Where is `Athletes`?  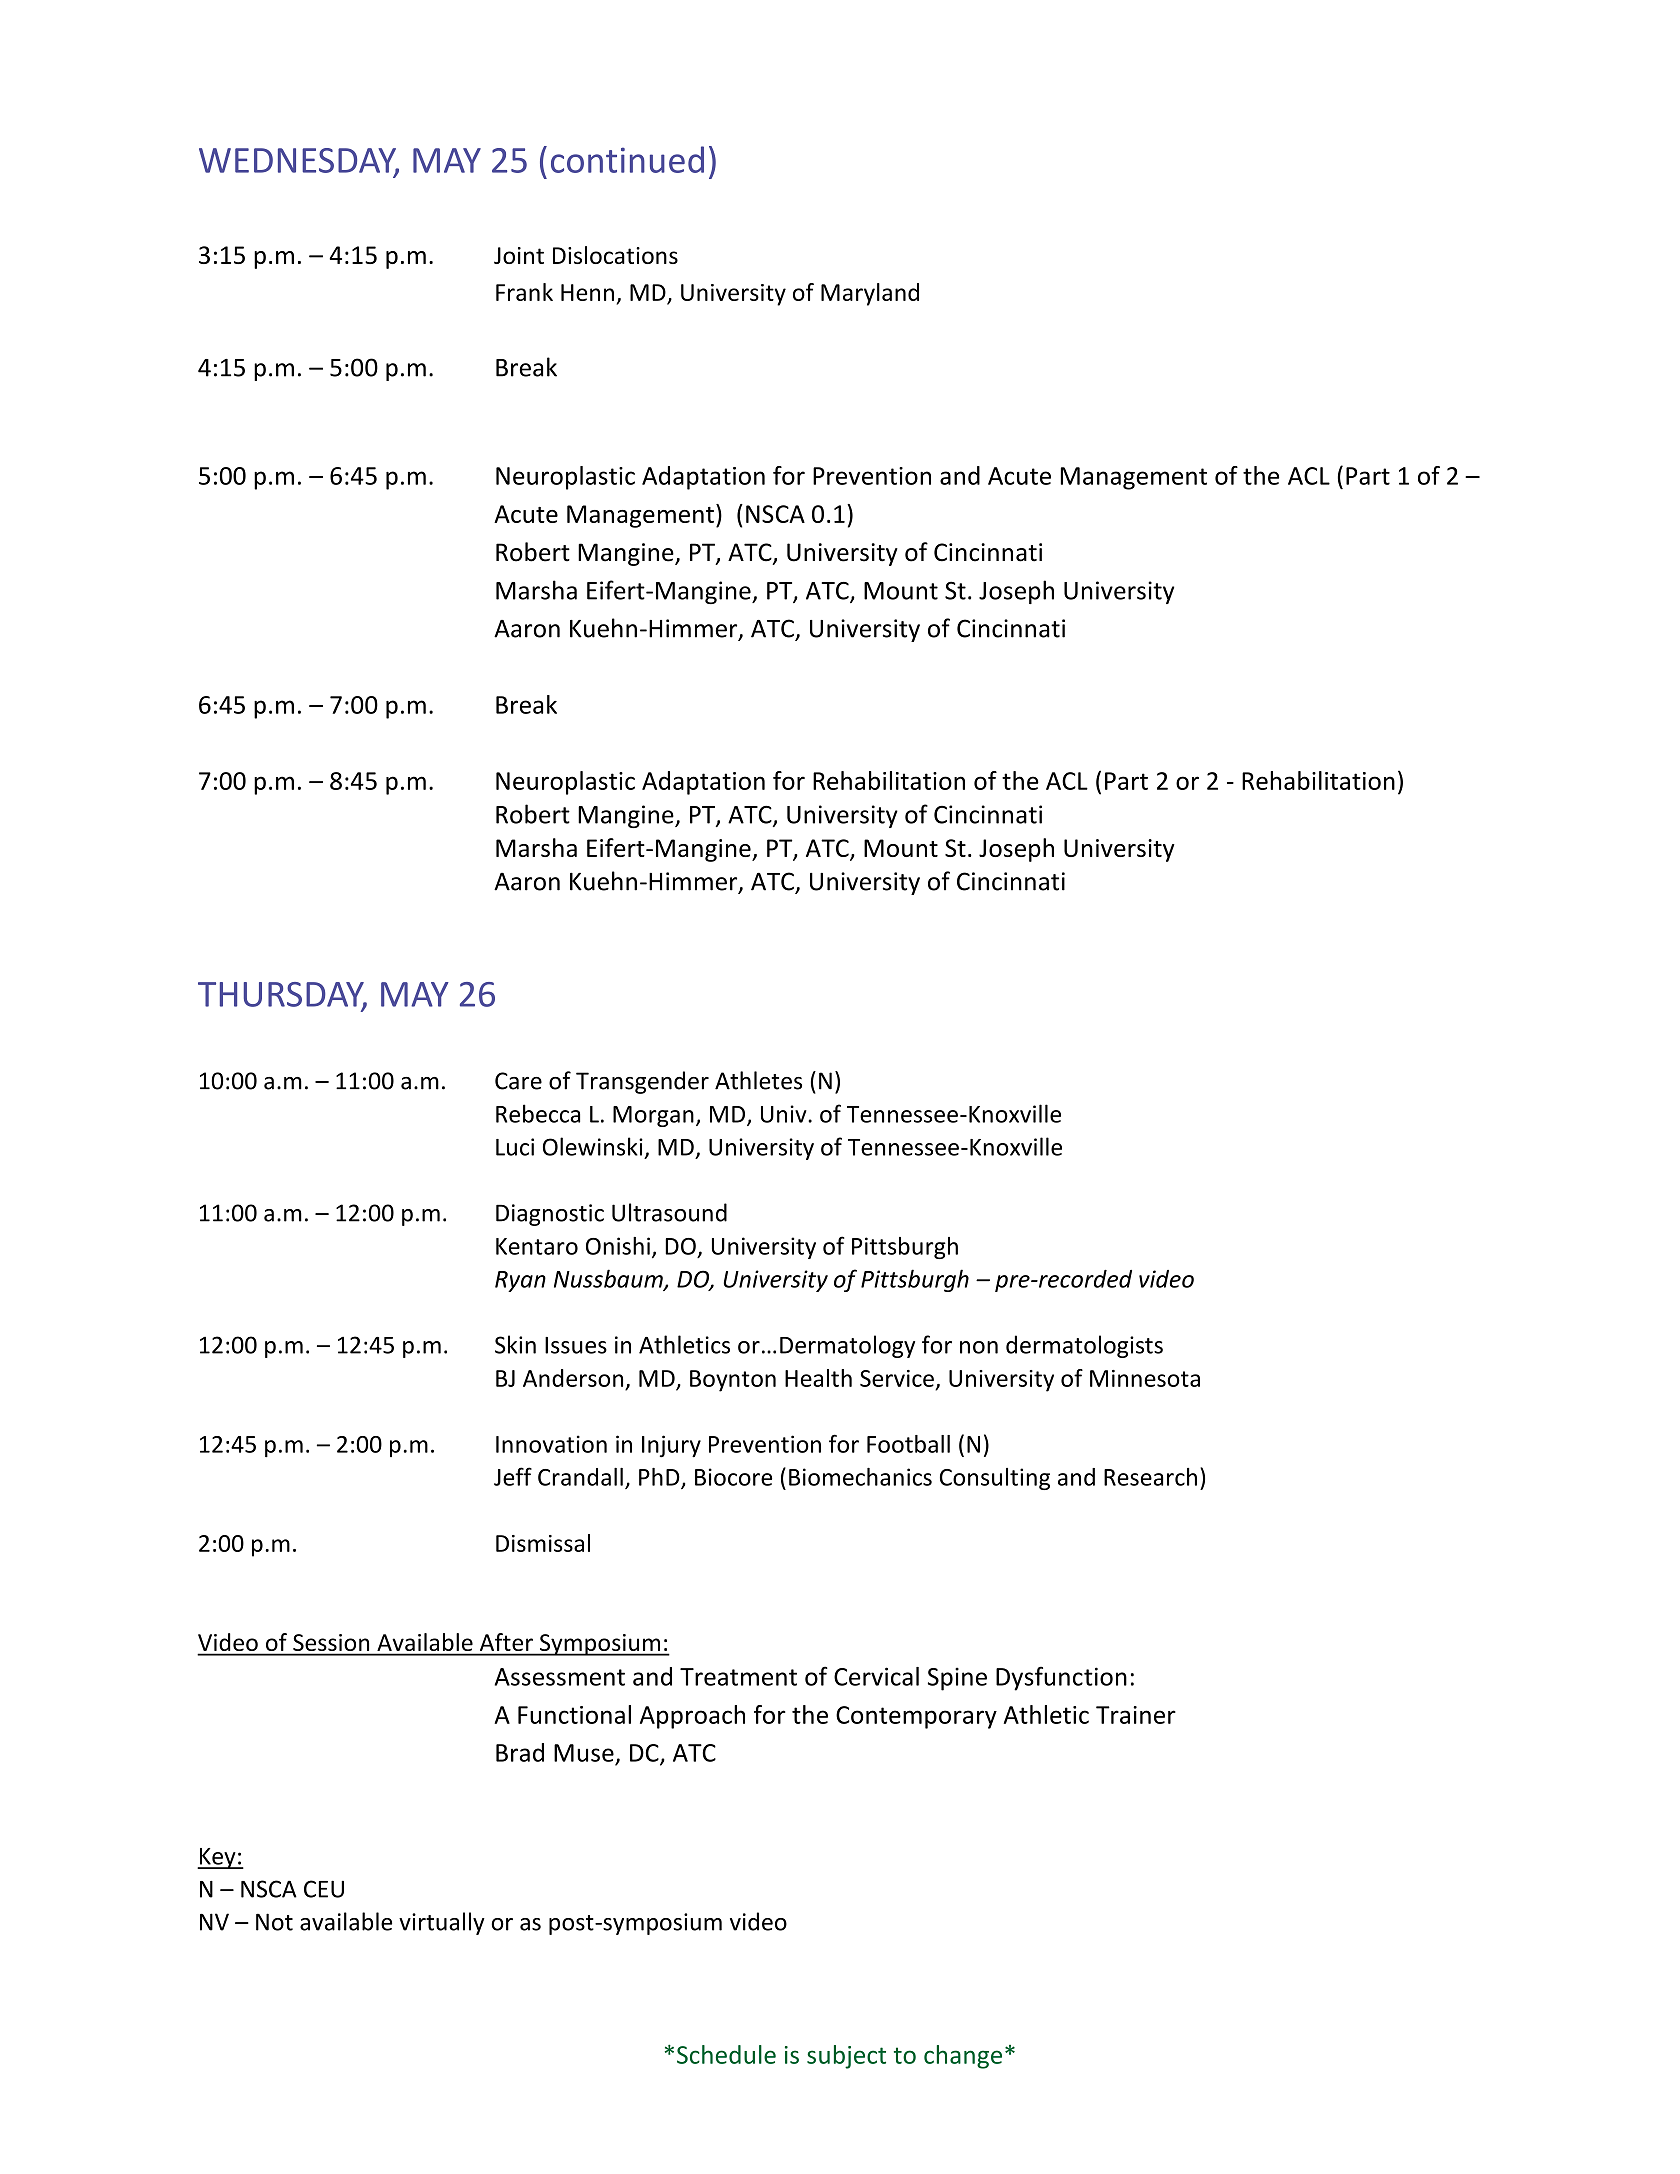 Athletes is located at coordinates (758, 1080).
